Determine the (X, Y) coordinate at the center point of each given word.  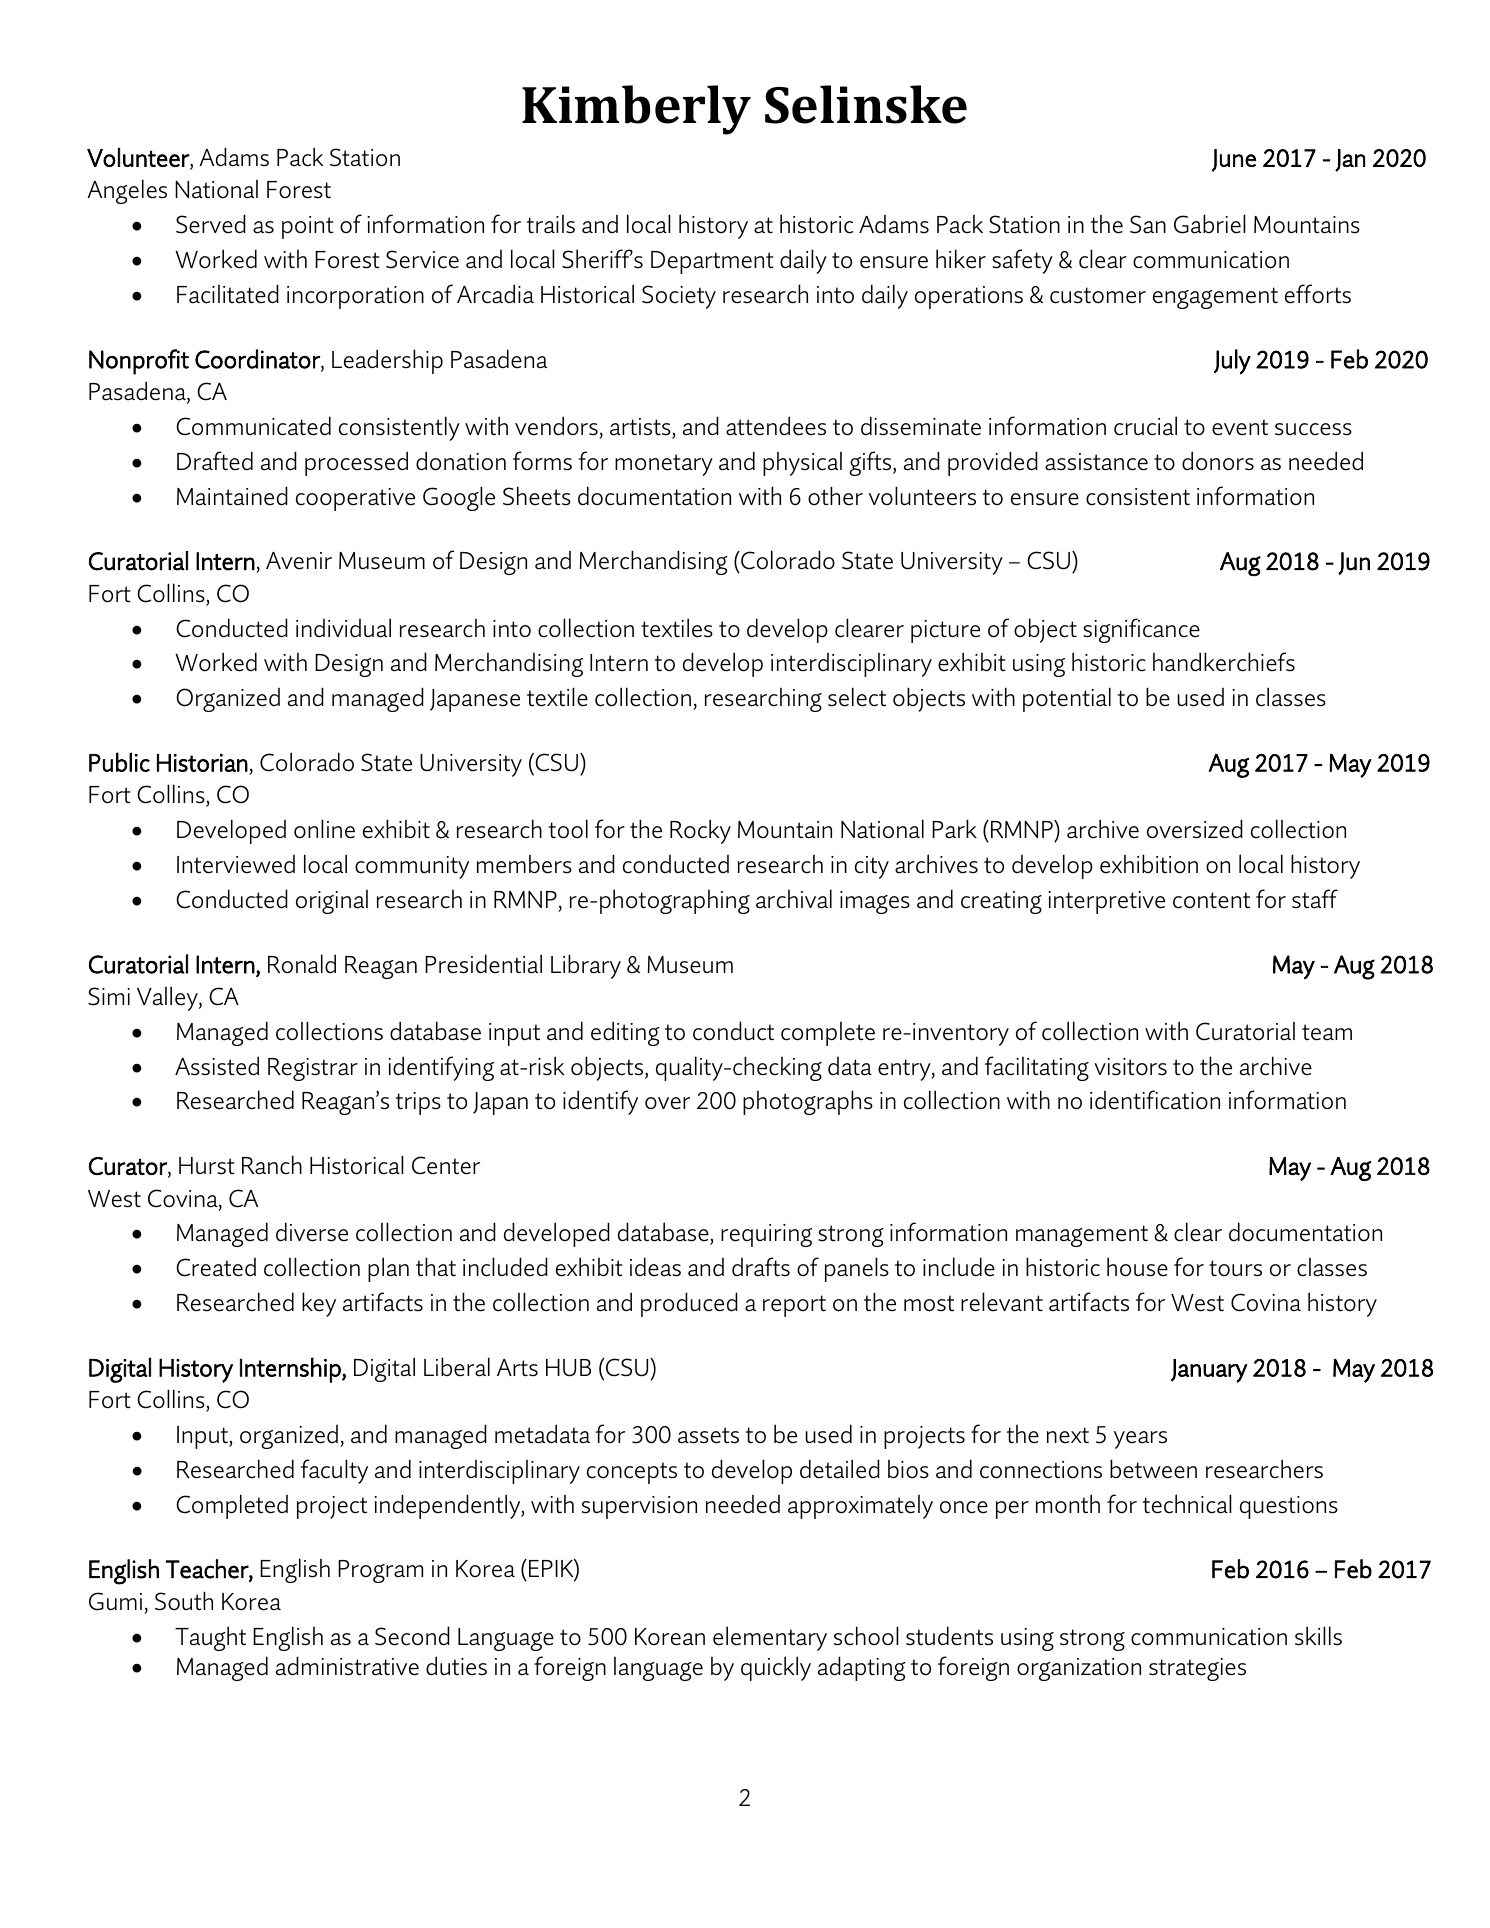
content (1211, 900)
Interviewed (236, 864)
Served (211, 224)
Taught (210, 1638)
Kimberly (636, 110)
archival (794, 899)
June (1234, 160)
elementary (770, 1638)
